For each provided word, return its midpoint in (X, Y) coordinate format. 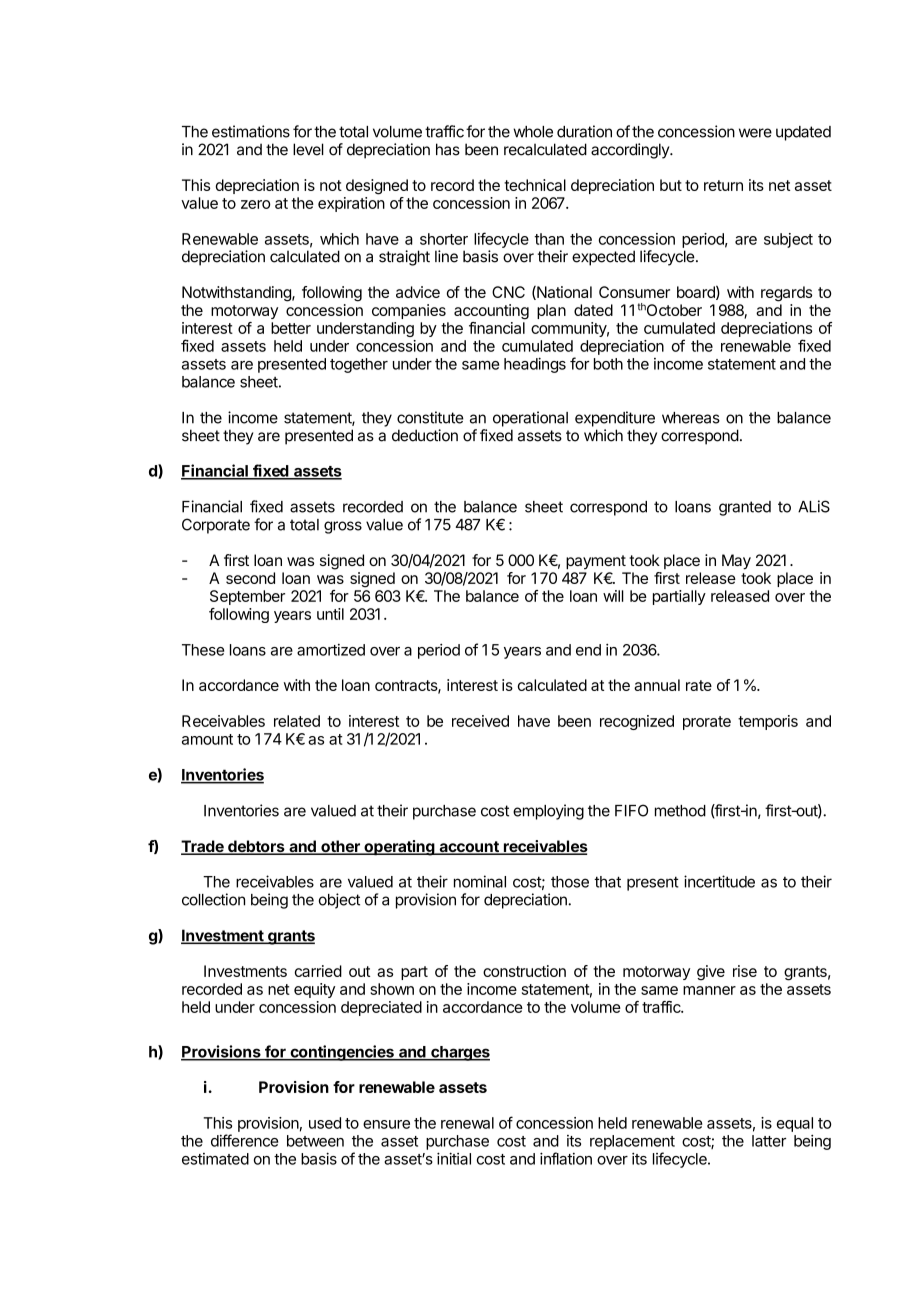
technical (535, 185)
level (308, 149)
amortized (331, 650)
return (723, 185)
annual (657, 685)
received (480, 721)
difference (244, 1140)
